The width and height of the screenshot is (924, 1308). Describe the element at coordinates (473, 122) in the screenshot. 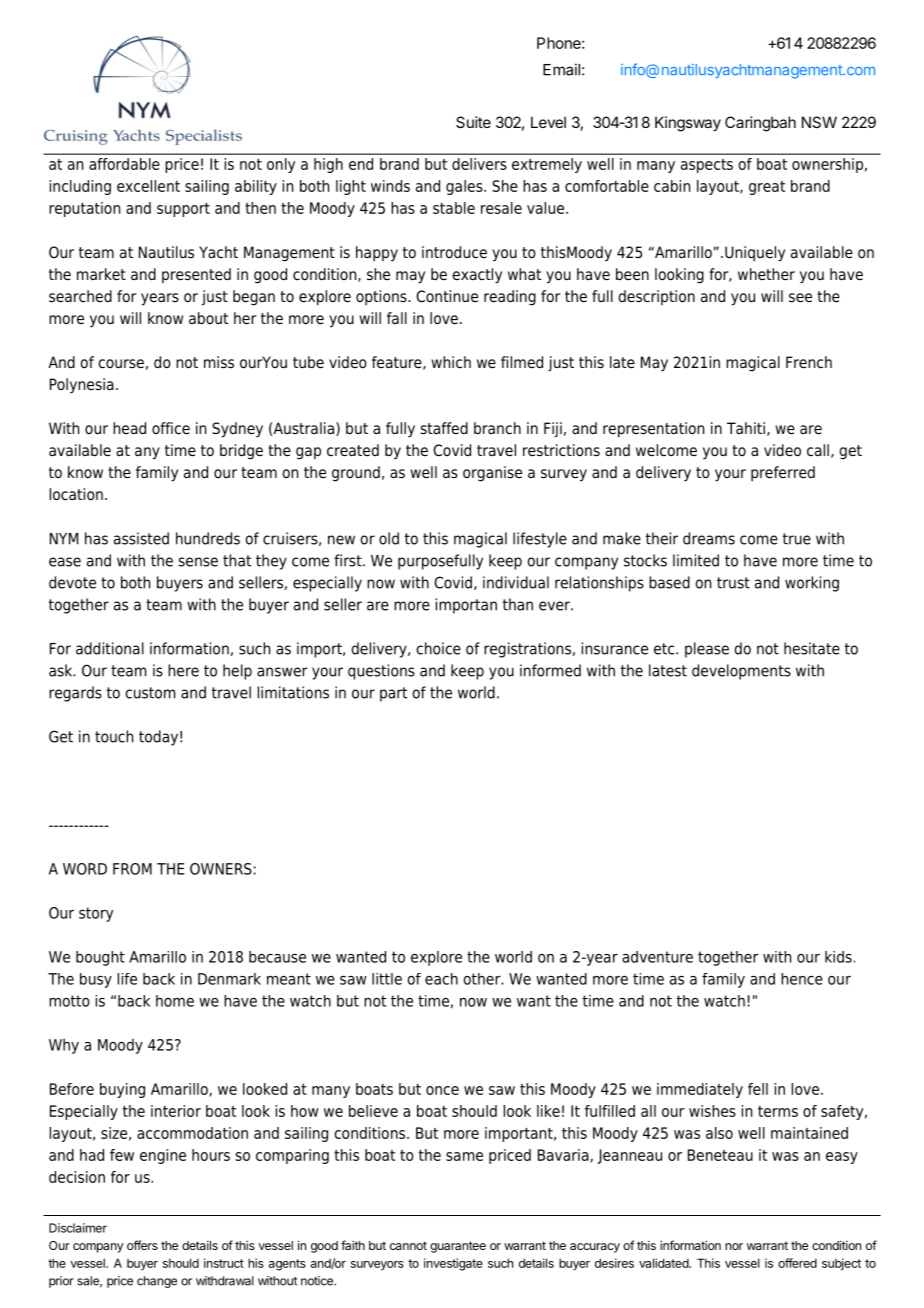

I see `Suite` at that location.
